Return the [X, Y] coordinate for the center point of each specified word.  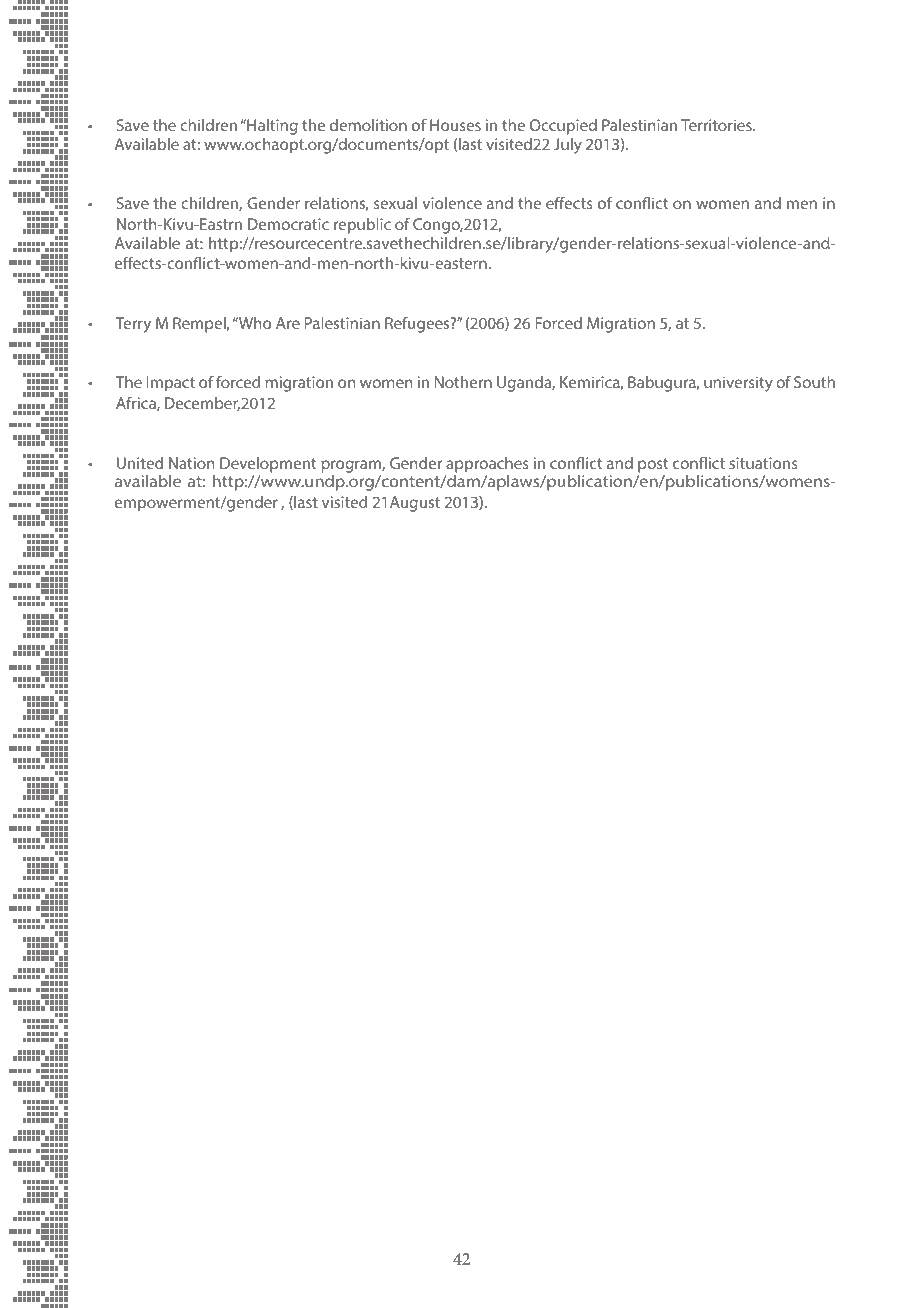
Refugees [418, 324]
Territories [717, 125]
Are [288, 323]
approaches [487, 465]
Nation [192, 463]
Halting [271, 127]
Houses [455, 125]
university [738, 384]
